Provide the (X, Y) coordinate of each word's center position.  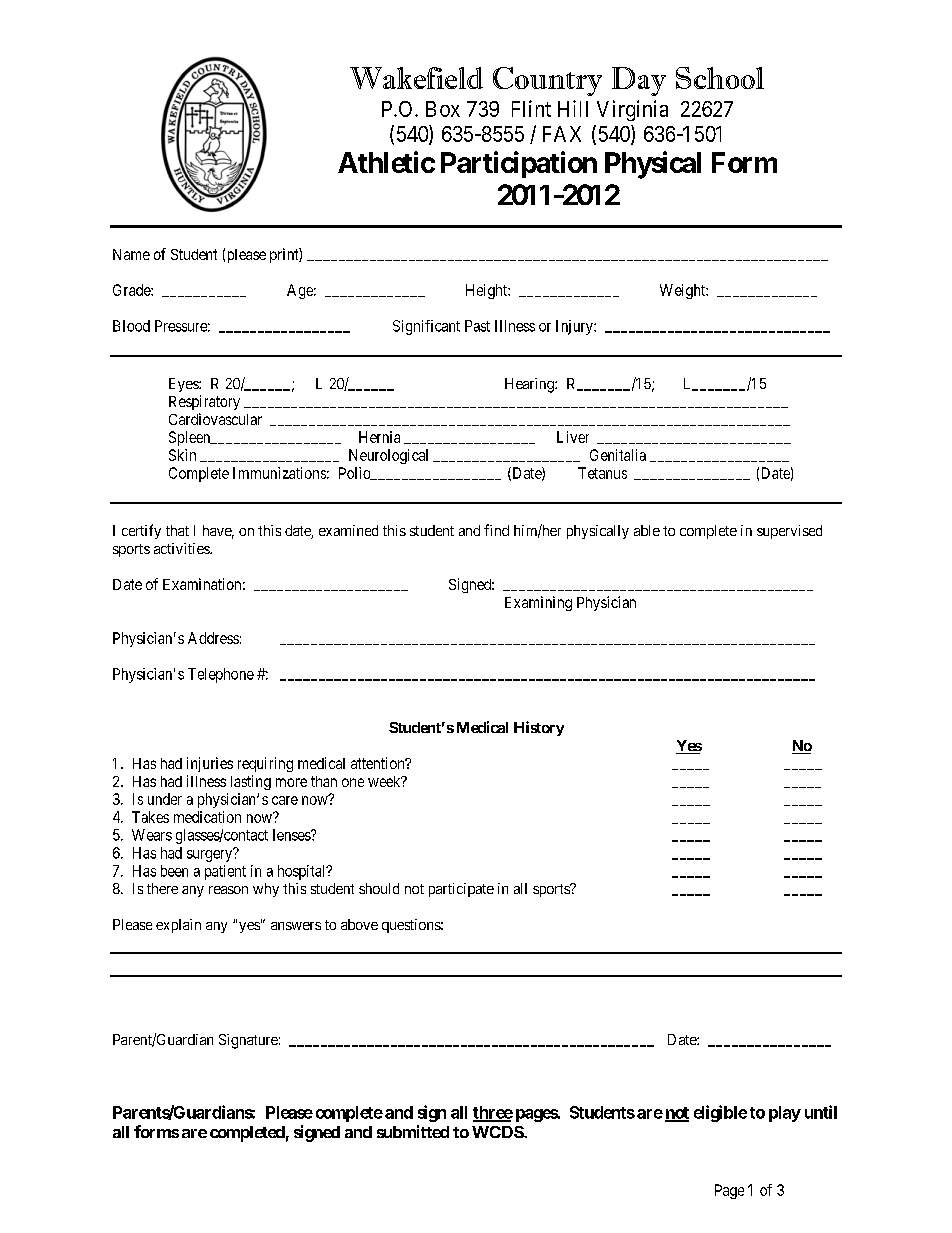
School (720, 78)
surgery (210, 855)
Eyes (184, 385)
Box (443, 109)
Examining (538, 603)
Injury (575, 327)
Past (477, 326)
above (359, 924)
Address (213, 638)
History (539, 728)
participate (461, 890)
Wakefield (416, 78)
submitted (413, 1131)
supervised (789, 532)
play (785, 1114)
